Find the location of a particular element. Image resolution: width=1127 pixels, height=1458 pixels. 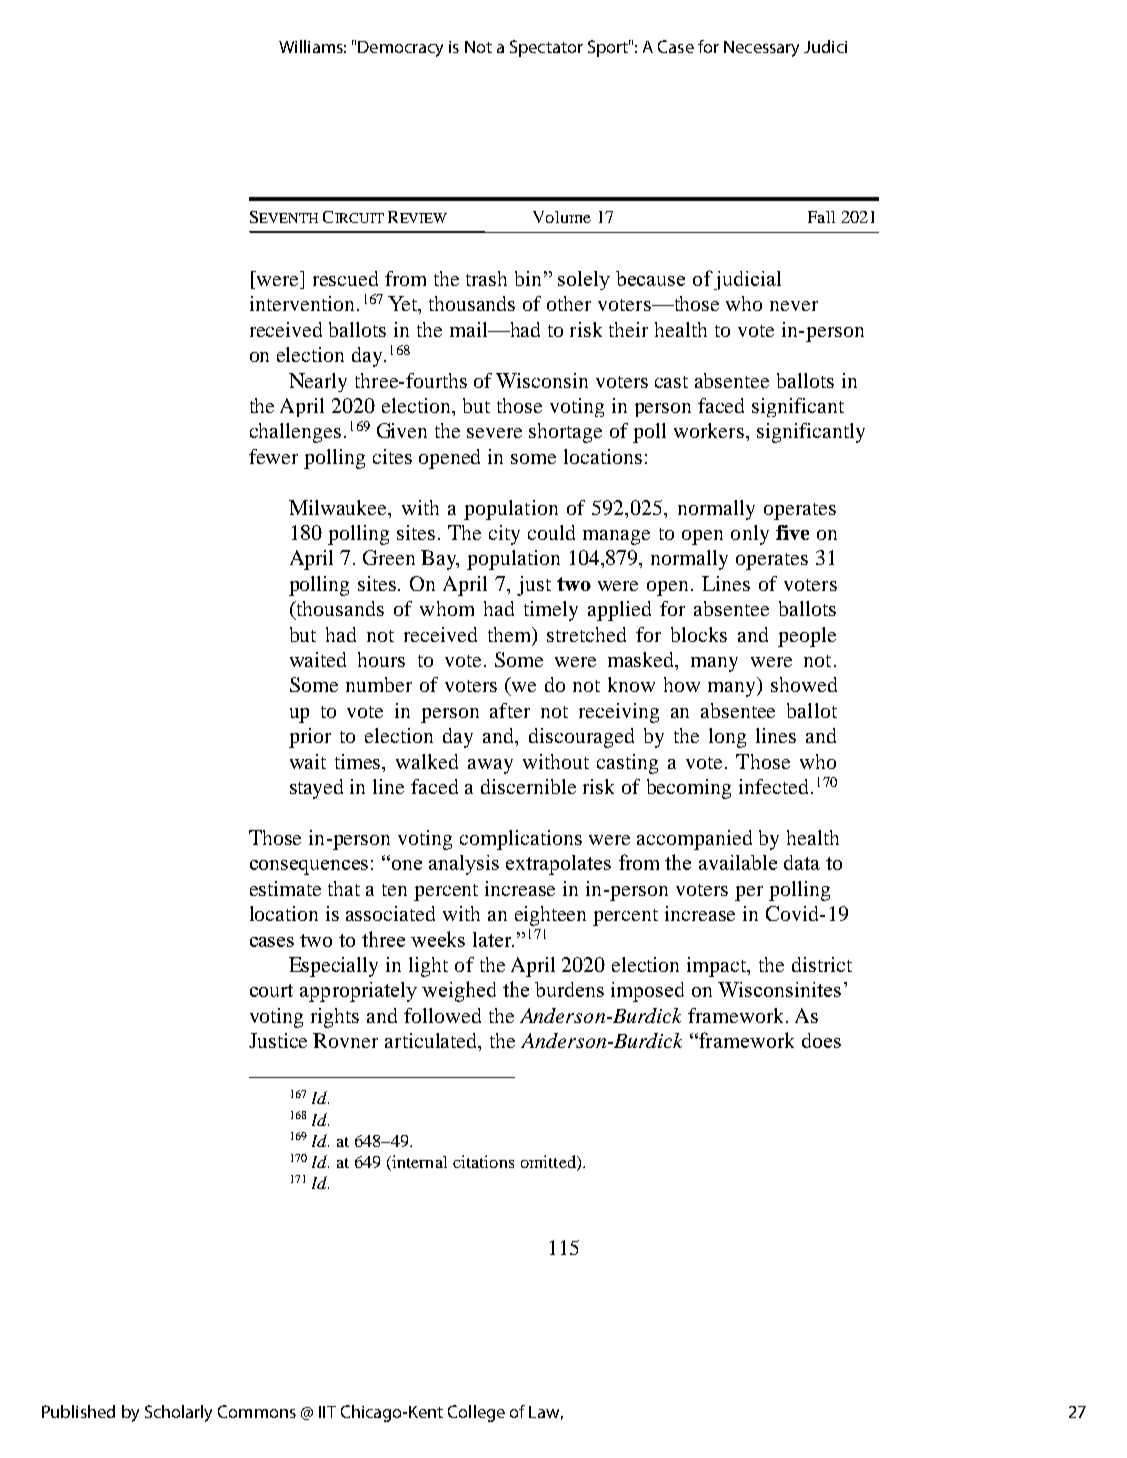

articulated is located at coordinates (432, 1042).
